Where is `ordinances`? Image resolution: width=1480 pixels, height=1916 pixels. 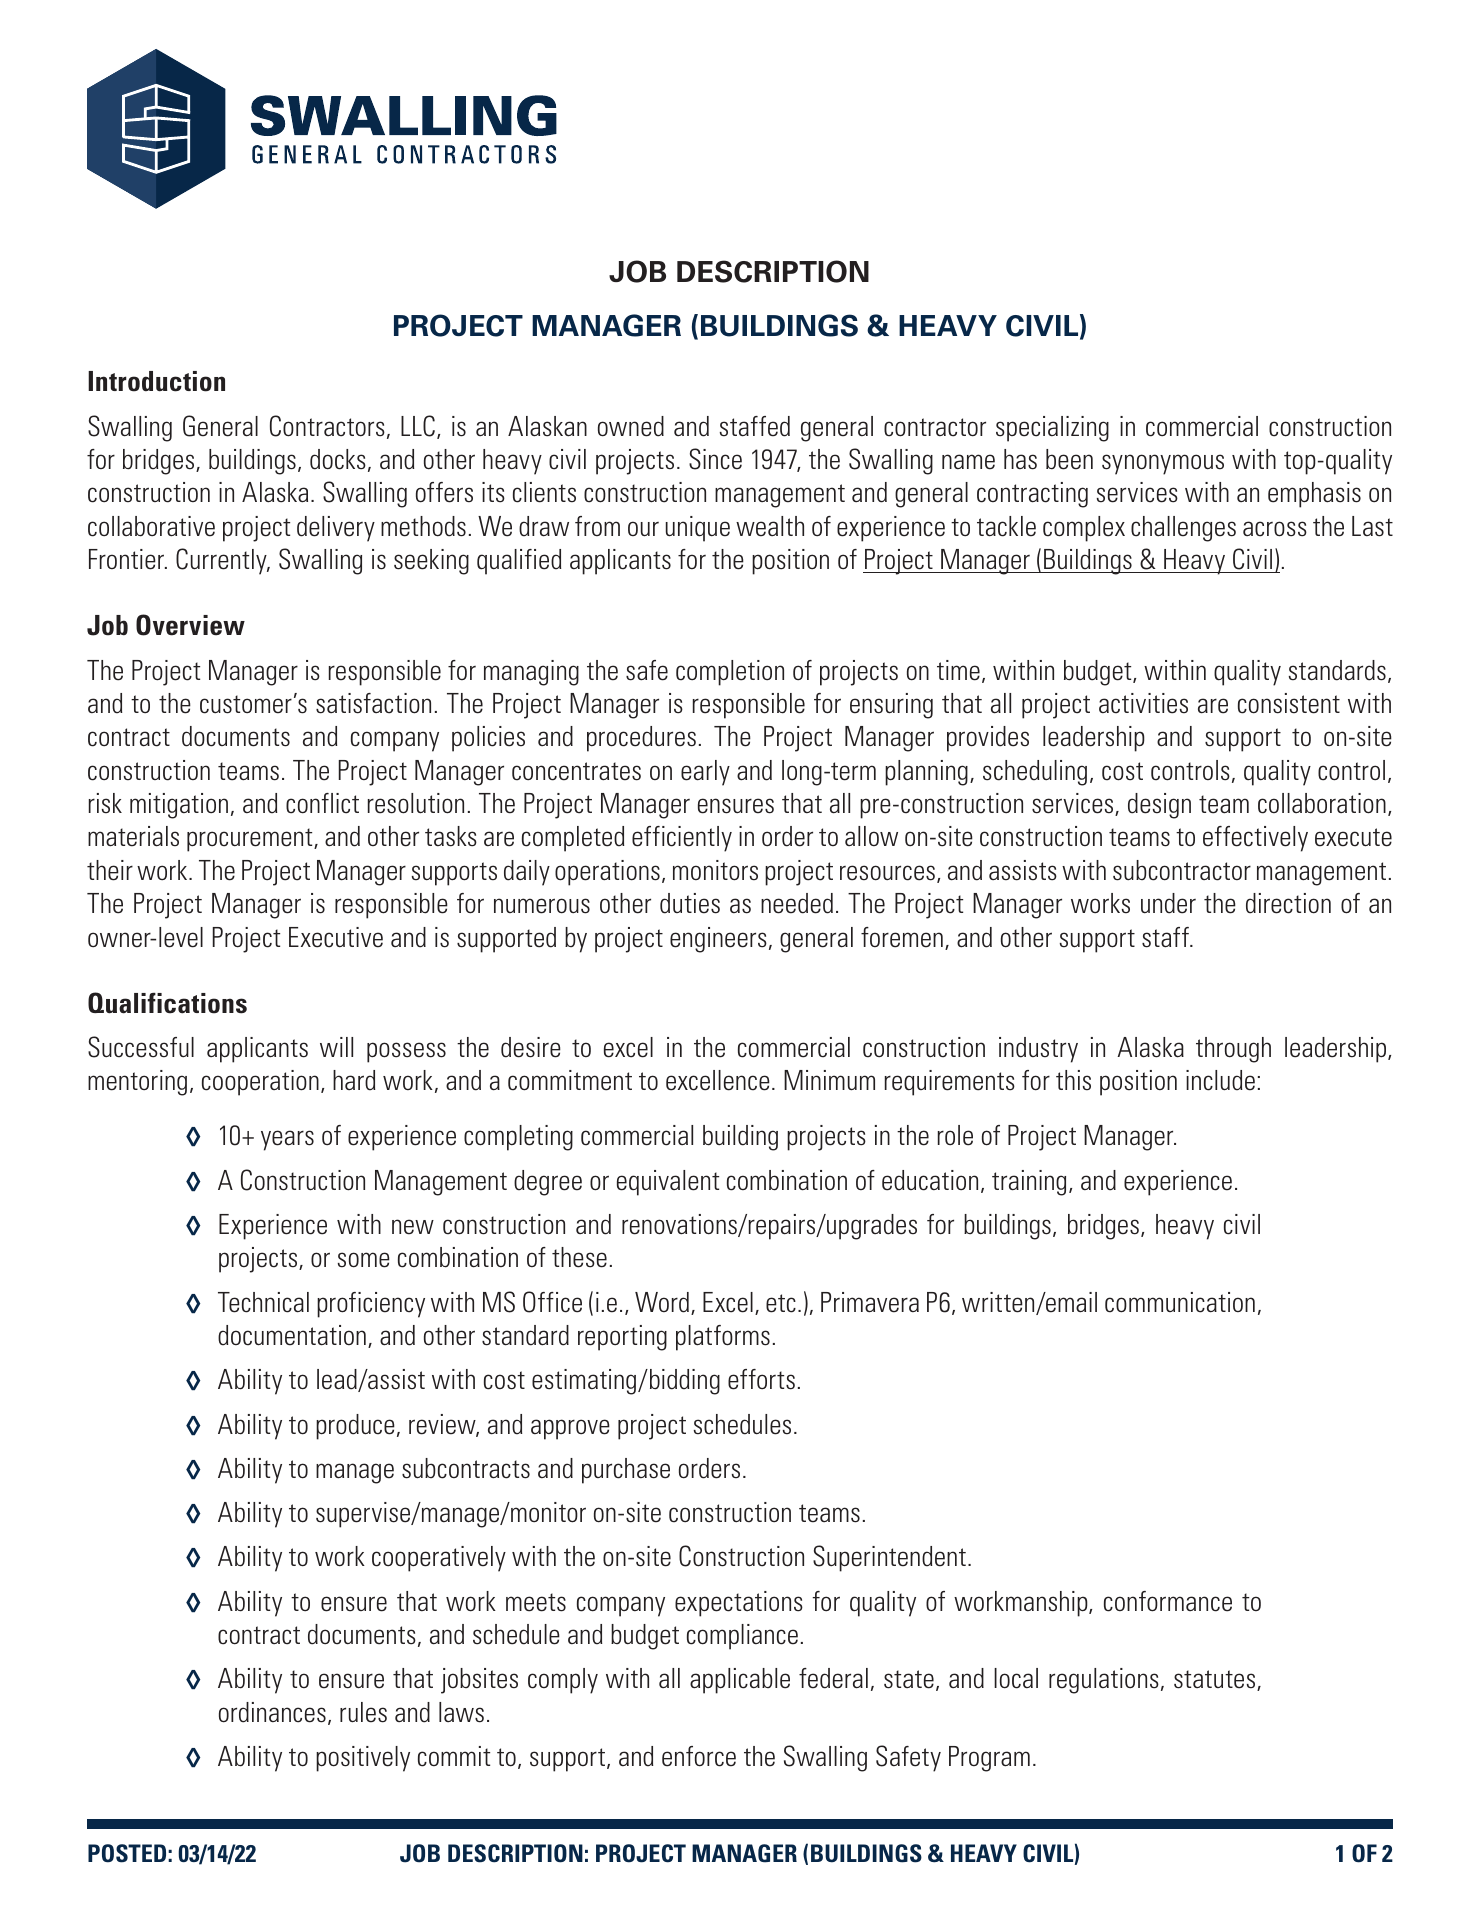
ordinances is located at coordinates (272, 1712).
